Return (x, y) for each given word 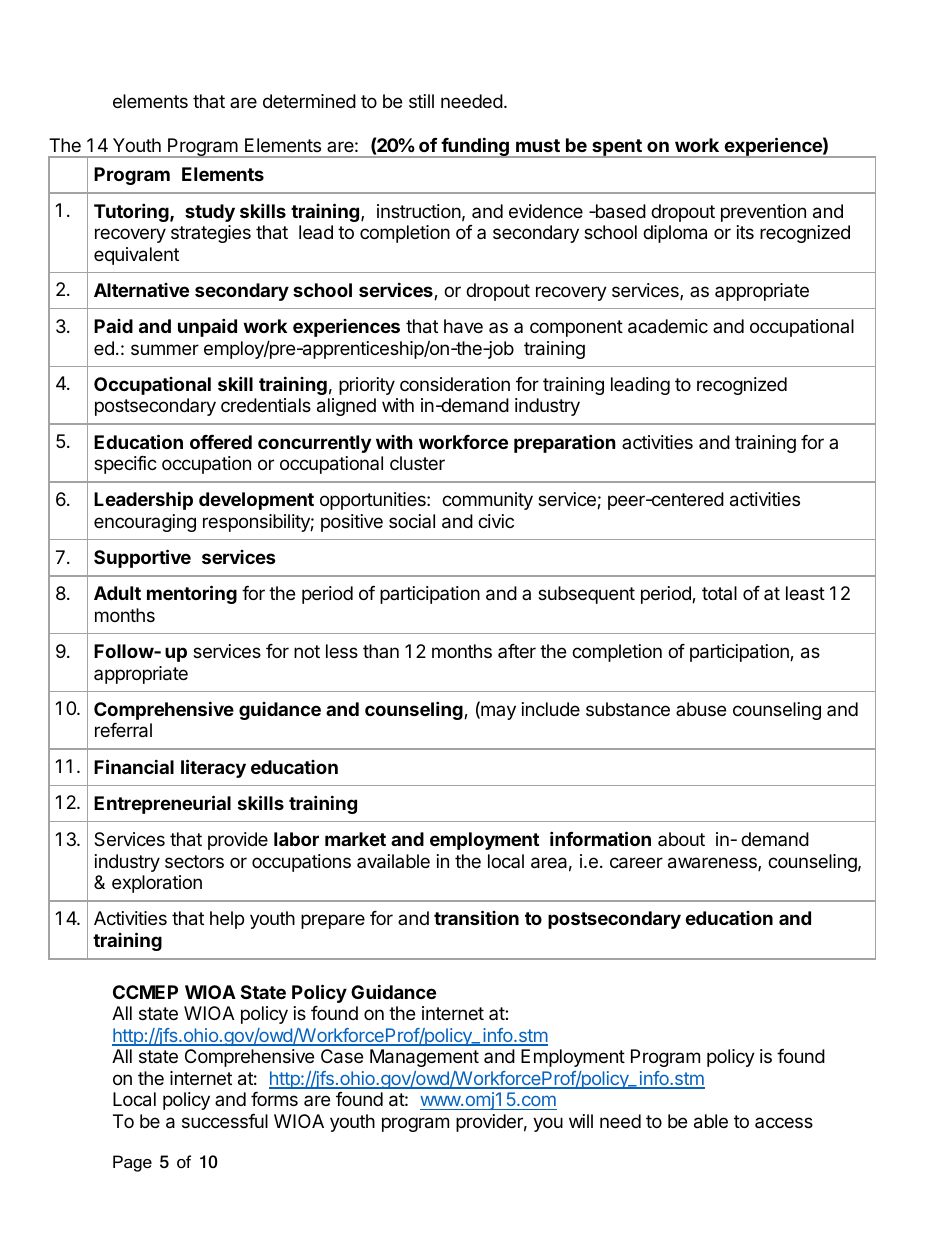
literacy (213, 768)
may (497, 712)
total (719, 593)
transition (476, 917)
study (210, 213)
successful (225, 1121)
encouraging (145, 523)
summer (165, 349)
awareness (713, 864)
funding (475, 147)
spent (617, 148)
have (463, 326)
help (227, 920)
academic (668, 326)
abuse (701, 709)
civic (496, 521)
